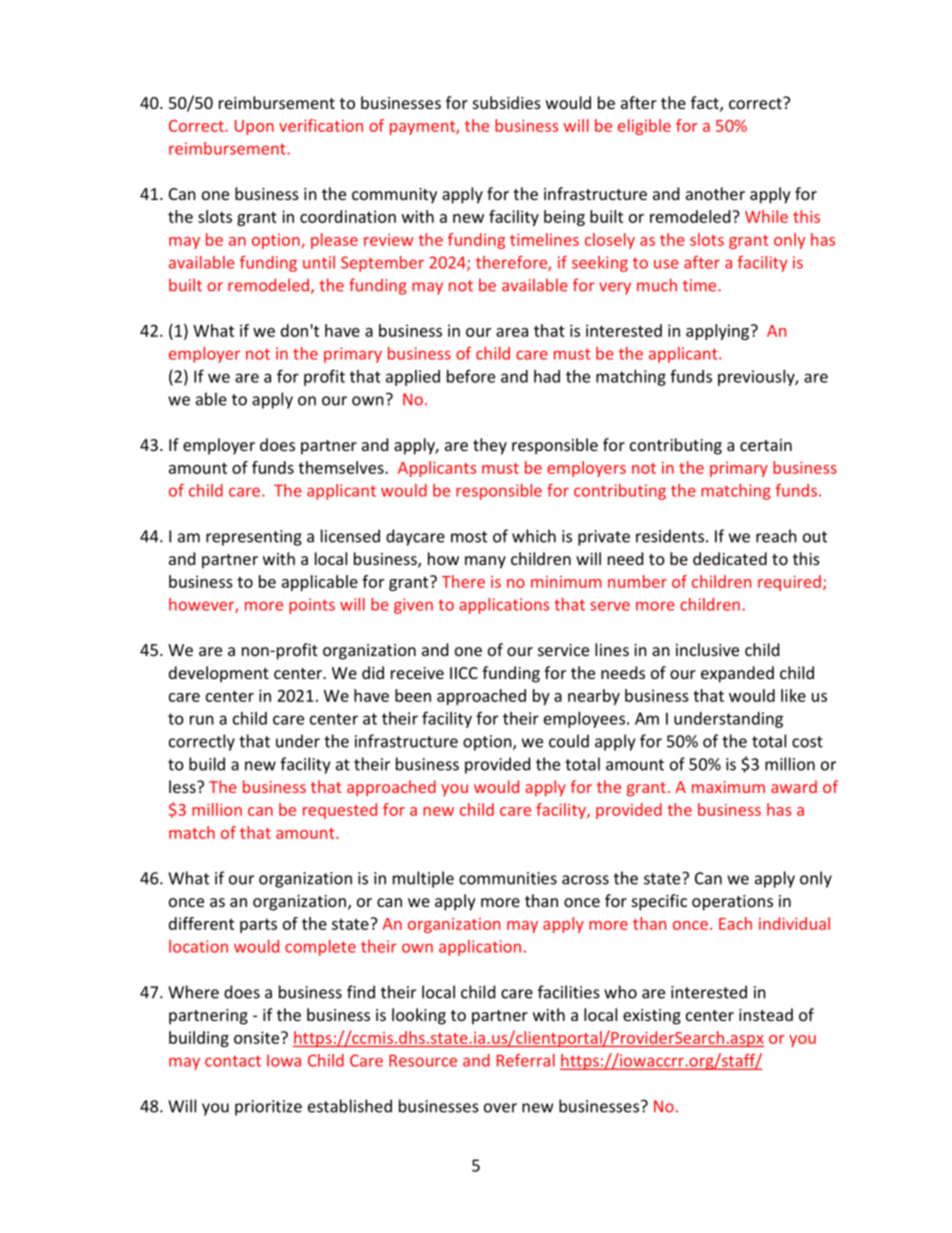 The image size is (952, 1233). I want to click on fact, so click(706, 104).
